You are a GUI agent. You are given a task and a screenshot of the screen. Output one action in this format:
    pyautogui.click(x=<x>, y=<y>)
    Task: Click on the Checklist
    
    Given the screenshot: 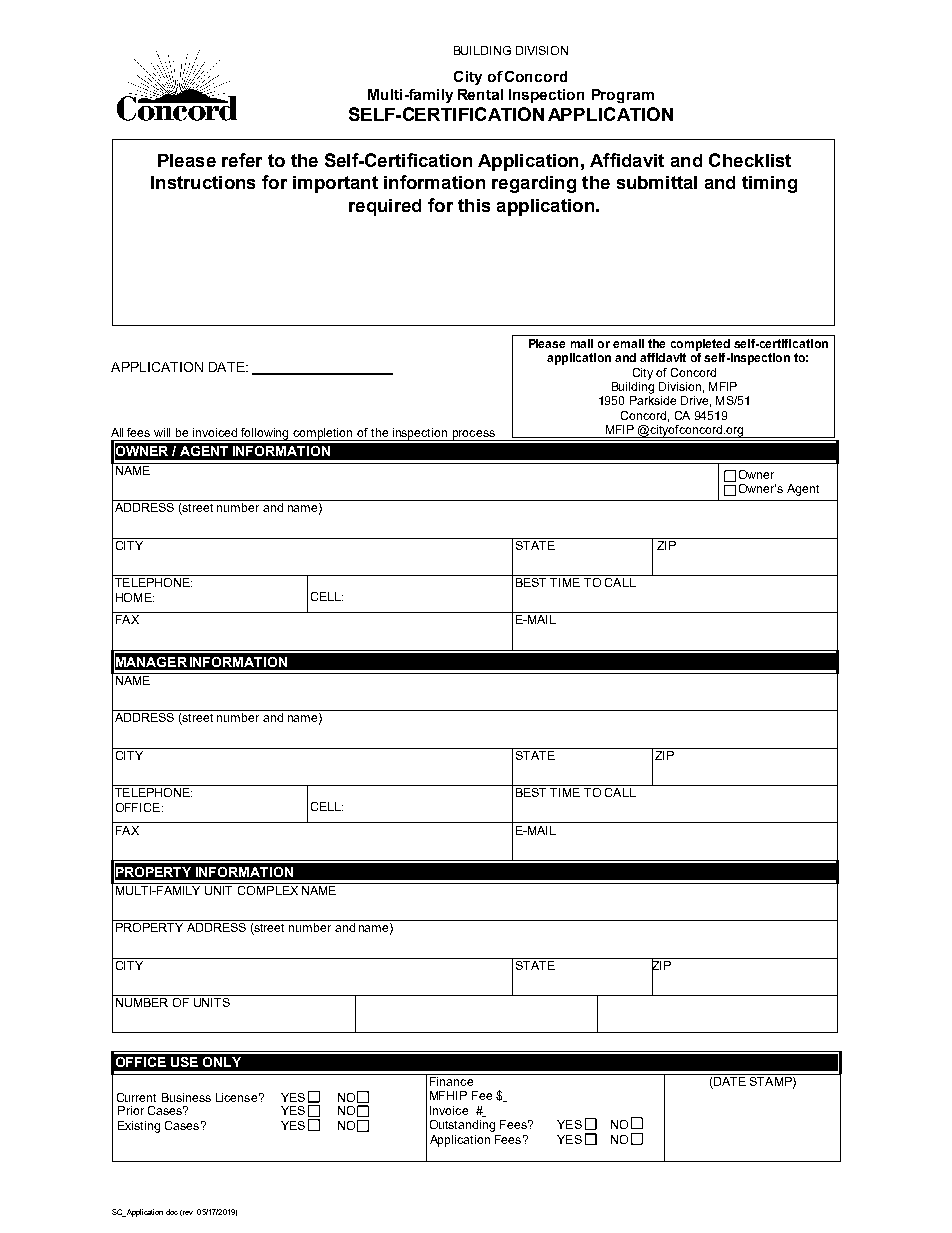 What is the action you would take?
    pyautogui.click(x=750, y=160)
